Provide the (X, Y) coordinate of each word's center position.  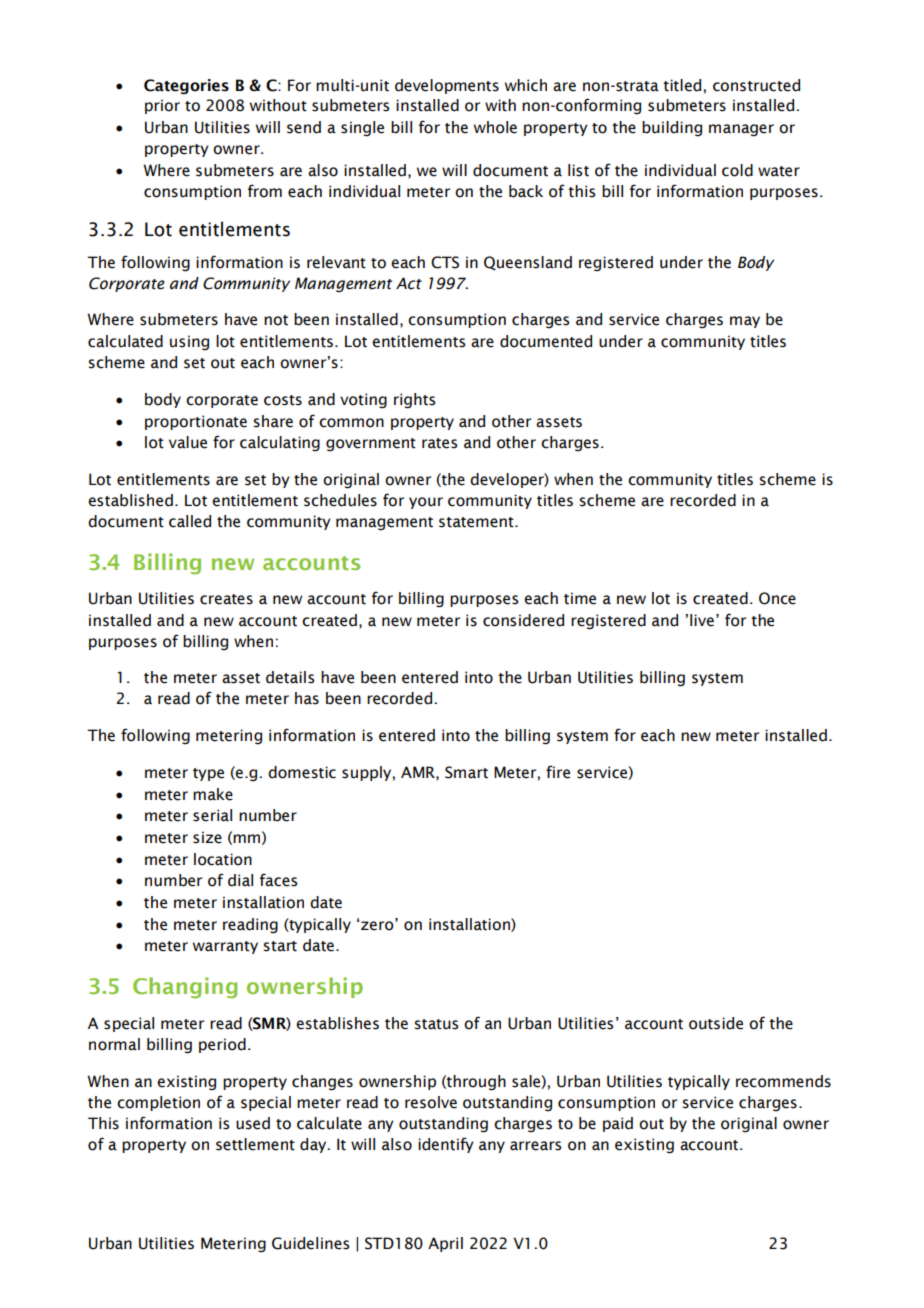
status (436, 1024)
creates (226, 599)
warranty (225, 947)
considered (523, 620)
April (445, 1244)
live (702, 620)
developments (447, 86)
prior (162, 106)
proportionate (196, 422)
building (672, 128)
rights (415, 401)
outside (716, 1023)
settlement (255, 1144)
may (745, 322)
